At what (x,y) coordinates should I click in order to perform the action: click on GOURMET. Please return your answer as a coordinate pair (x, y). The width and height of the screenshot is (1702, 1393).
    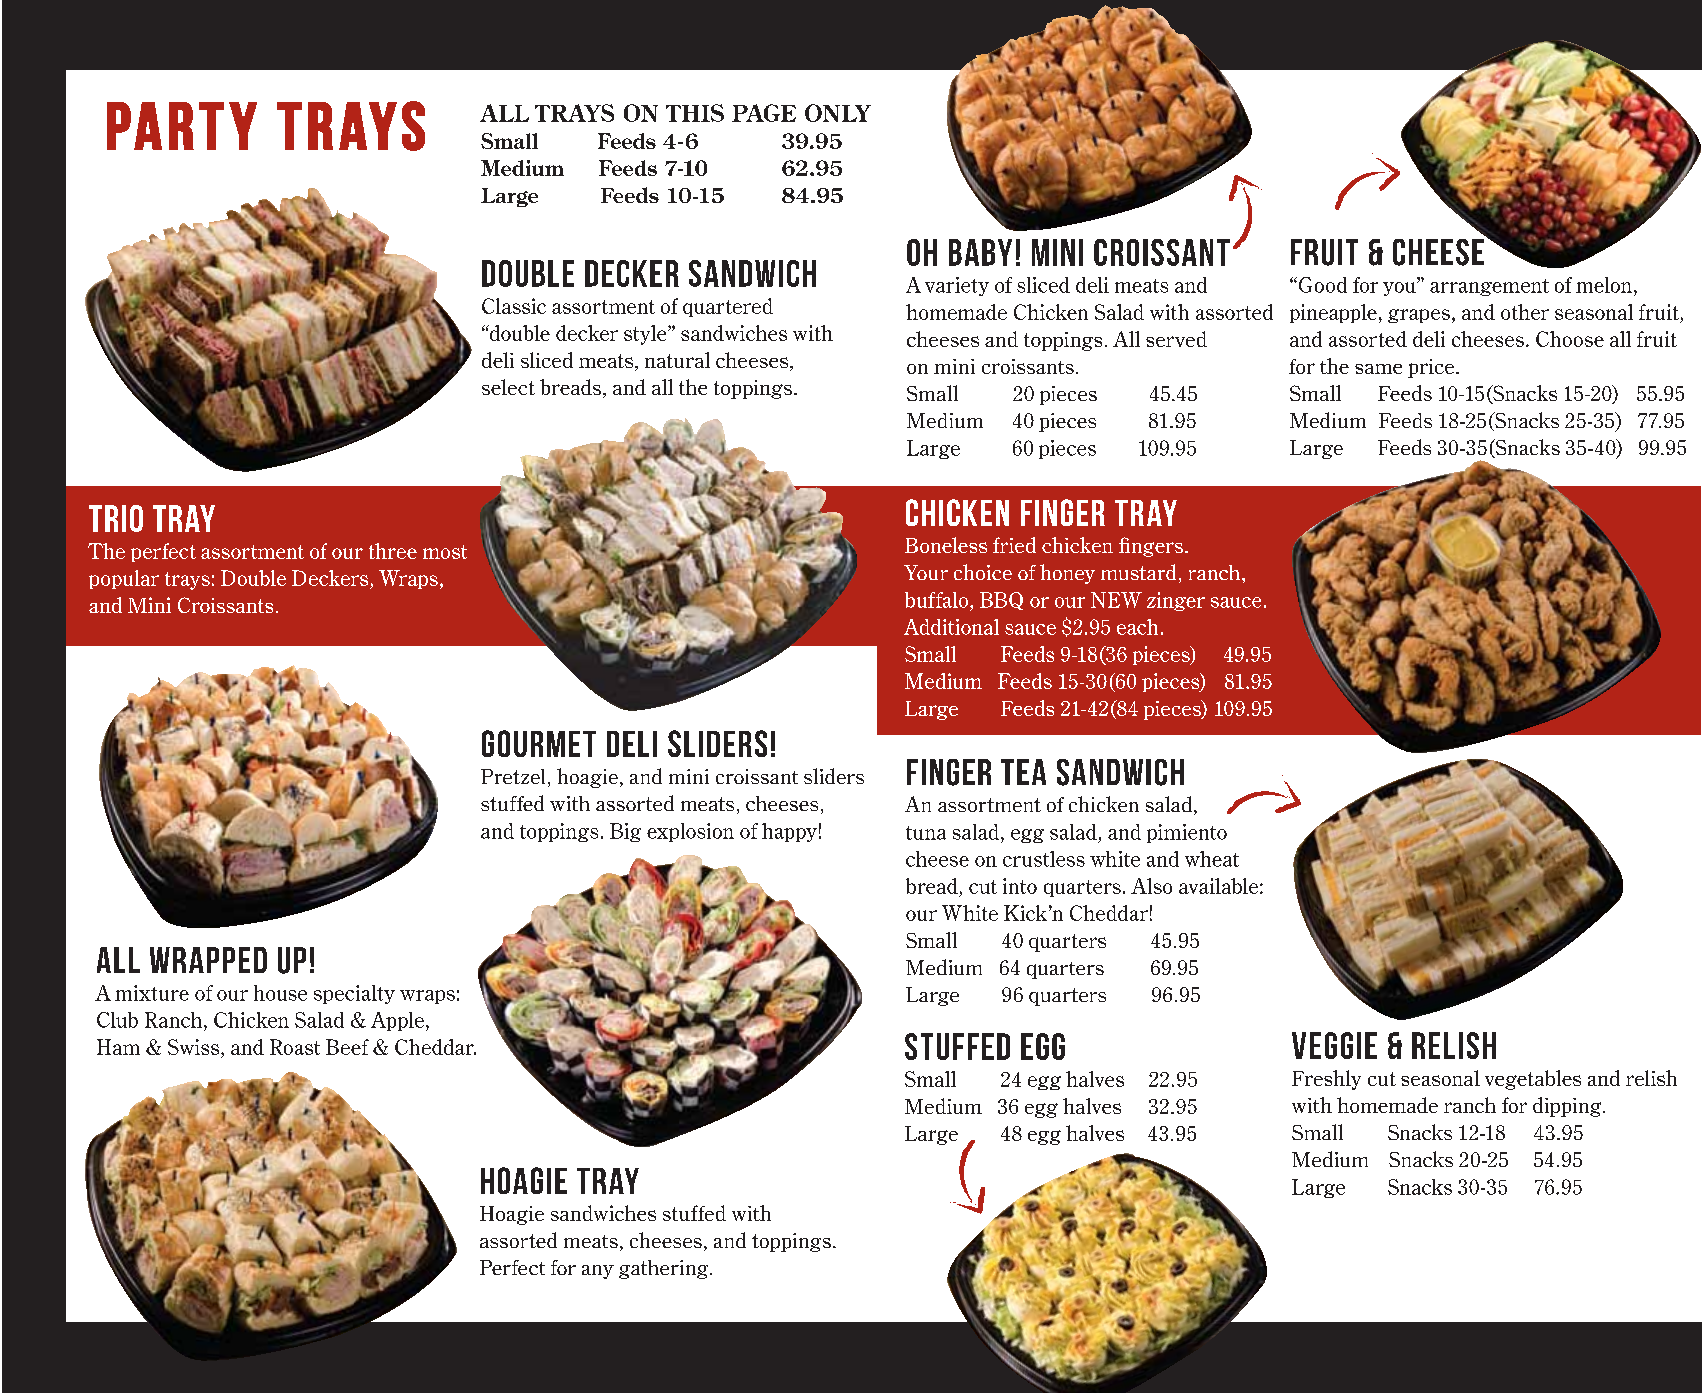
    Looking at the image, I should click on (539, 743).
